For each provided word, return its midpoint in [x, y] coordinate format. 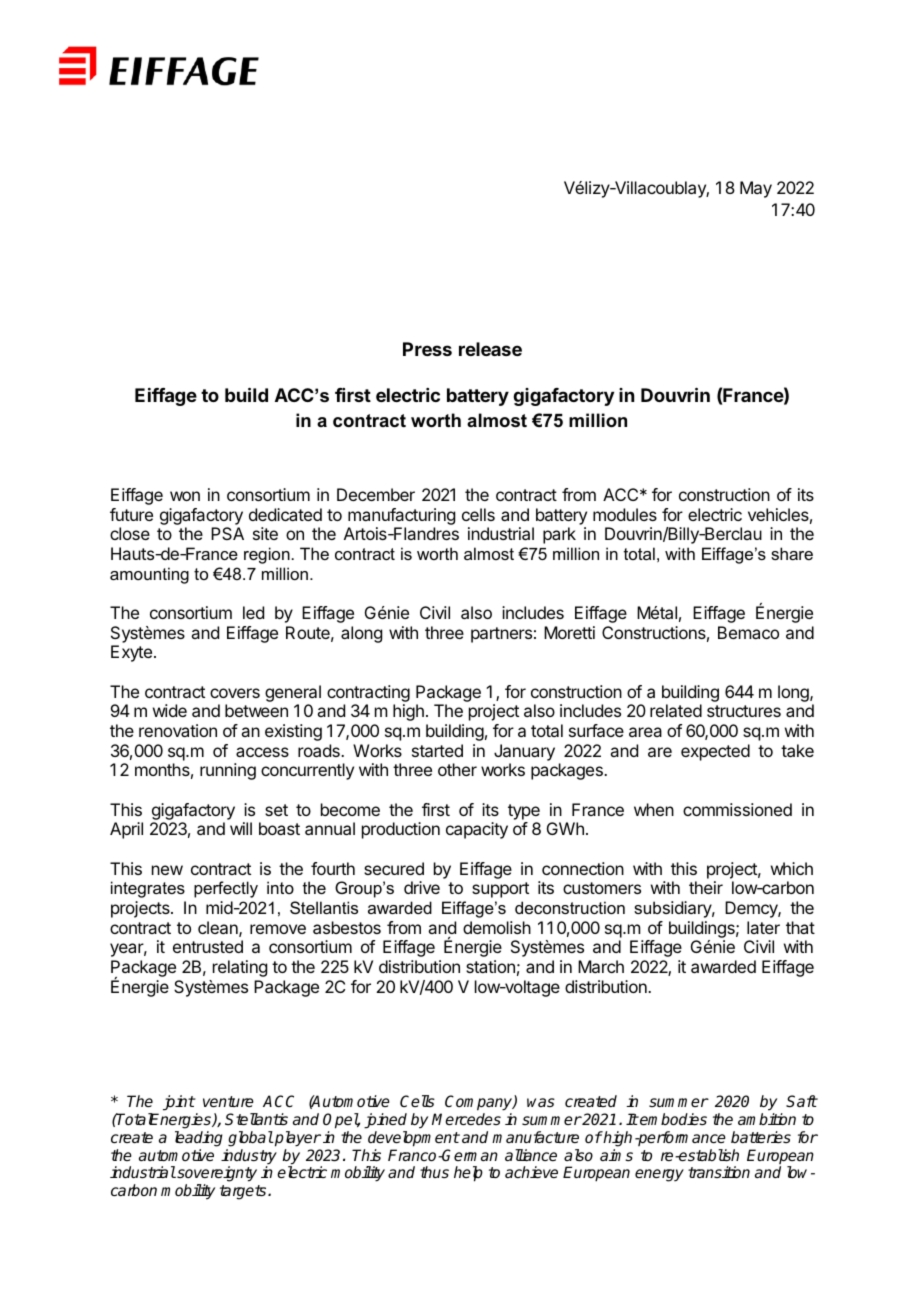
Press [427, 349]
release [490, 349]
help [468, 1174]
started [437, 750]
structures [744, 711]
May [756, 189]
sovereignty [216, 1175]
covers [235, 693]
